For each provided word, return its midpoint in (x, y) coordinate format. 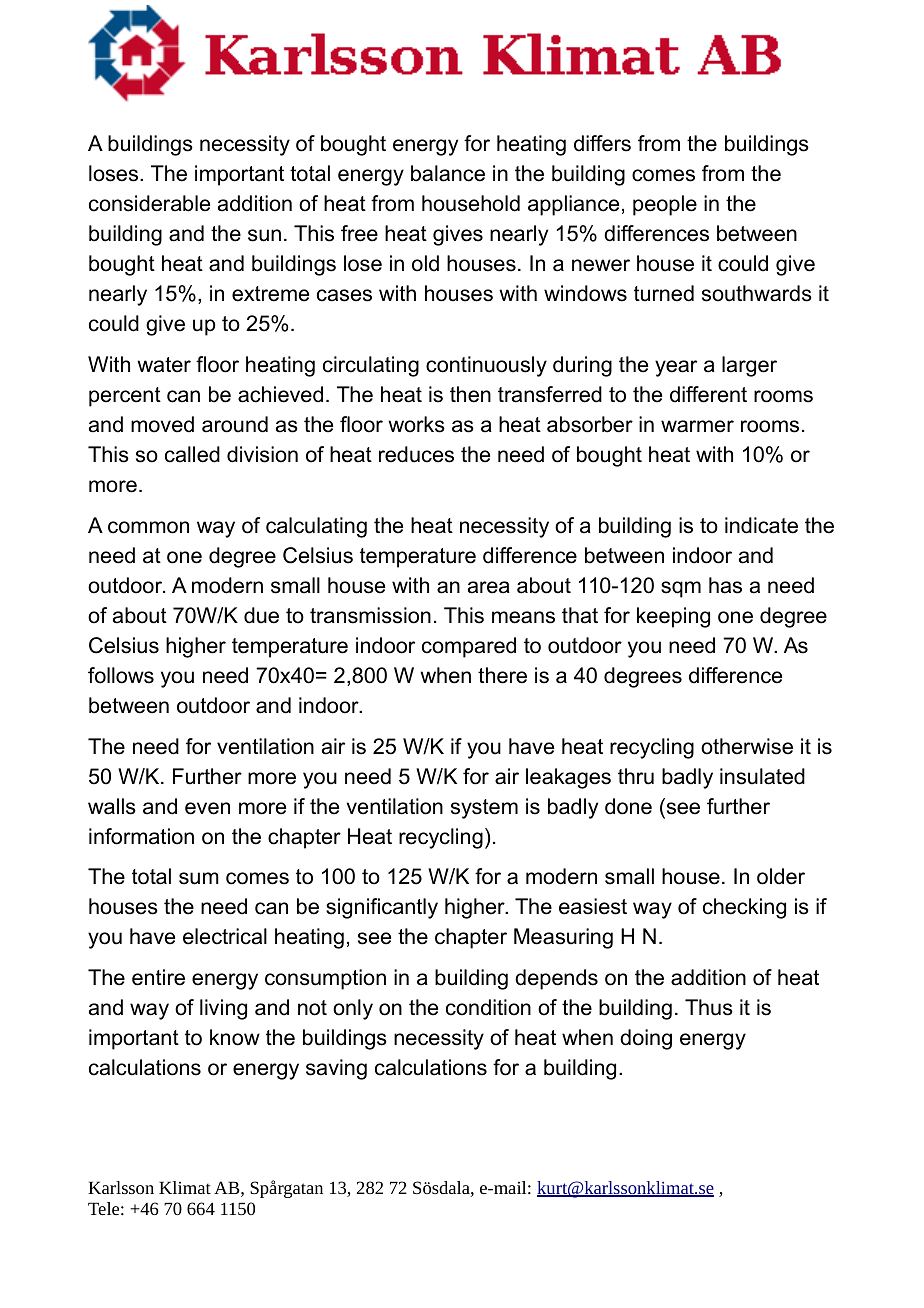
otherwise (747, 746)
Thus (709, 1007)
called (192, 454)
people (665, 205)
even (207, 808)
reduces (416, 454)
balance (448, 173)
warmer (697, 426)
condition (488, 1007)
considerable (149, 203)
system (484, 809)
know (235, 1037)
